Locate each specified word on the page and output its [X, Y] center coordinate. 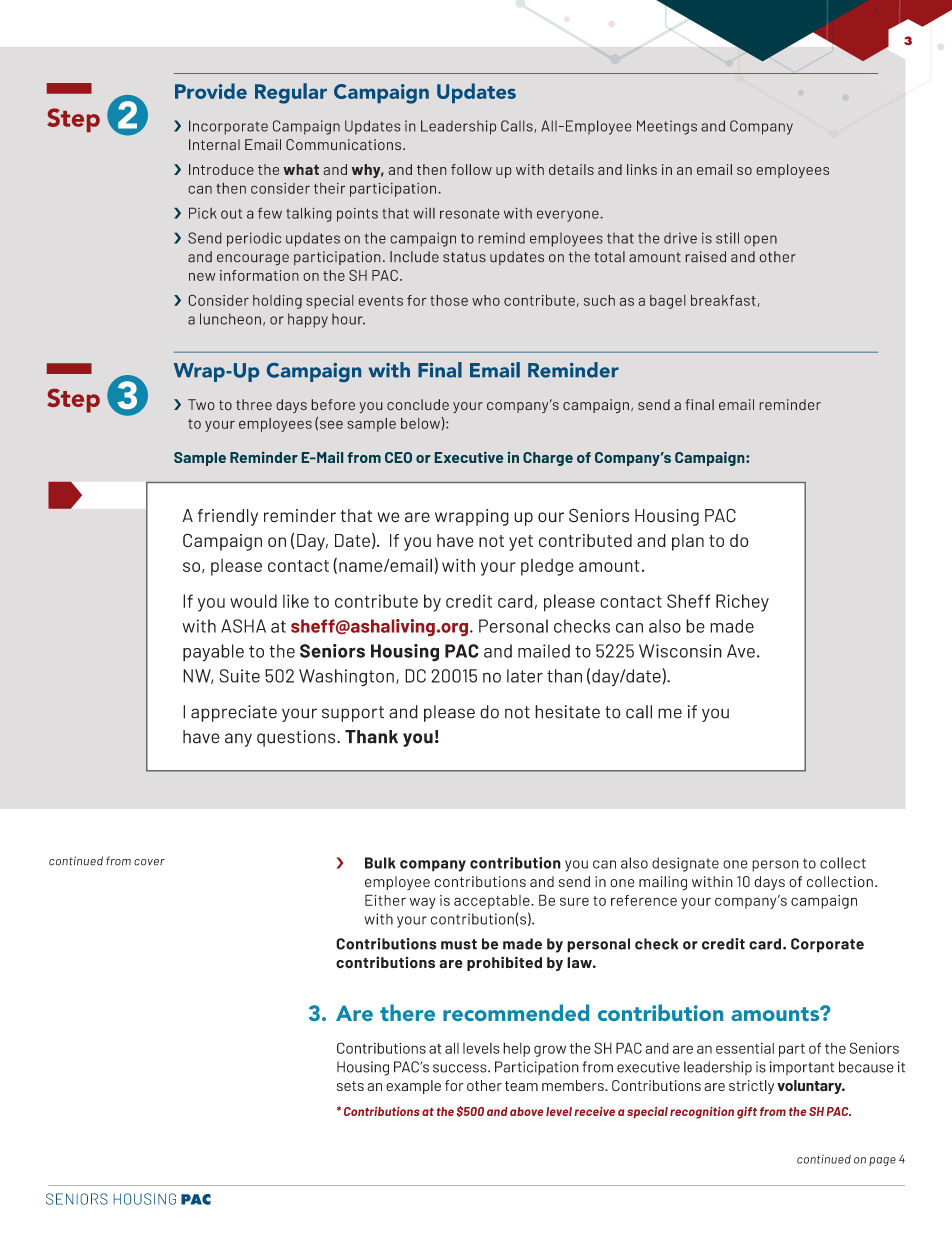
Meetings [667, 127]
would [253, 601]
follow [471, 169]
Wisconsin [680, 651]
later [525, 676]
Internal [214, 144]
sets [350, 1086]
